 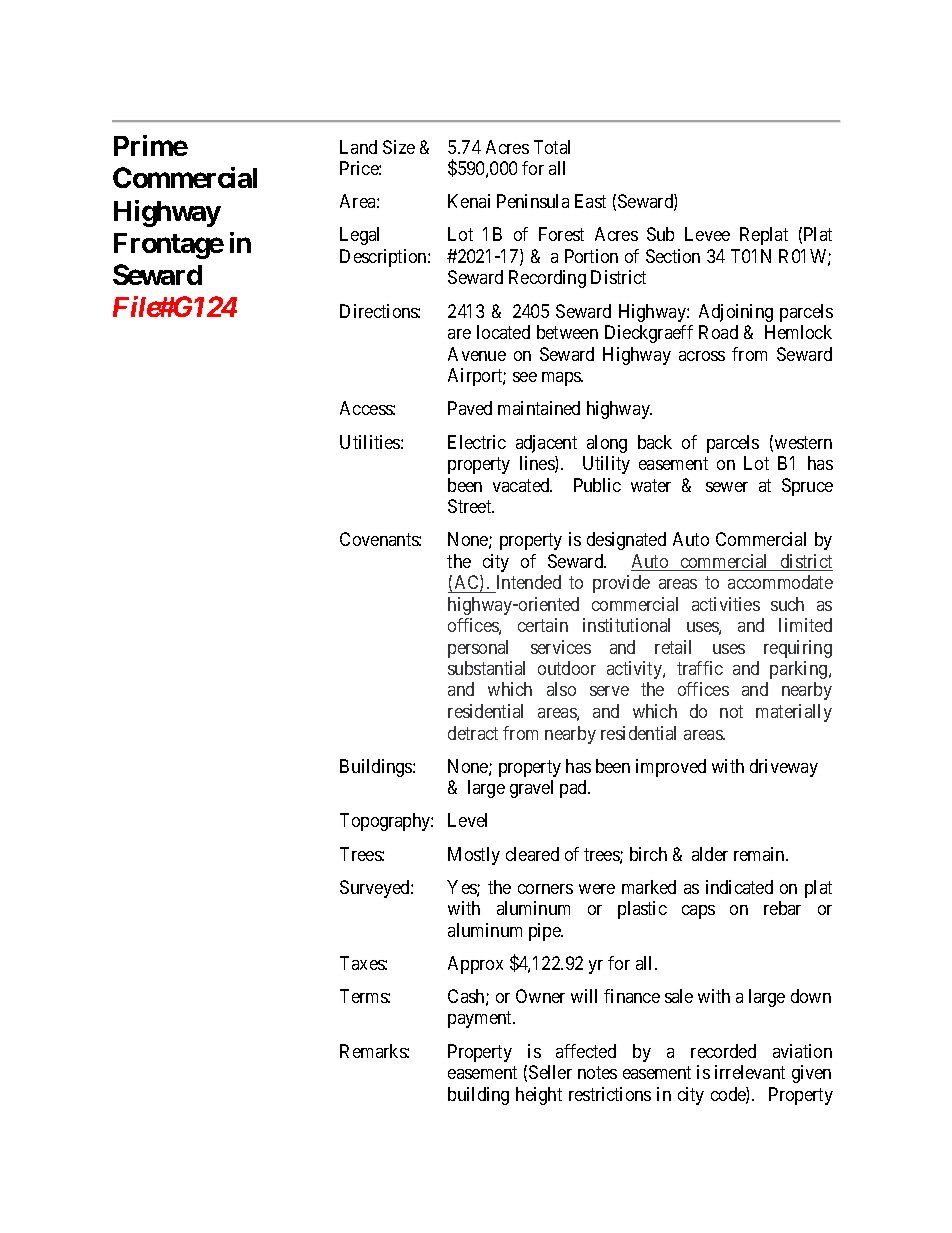 What do you see at coordinates (787, 604) in the document?
I see `such` at bounding box center [787, 604].
